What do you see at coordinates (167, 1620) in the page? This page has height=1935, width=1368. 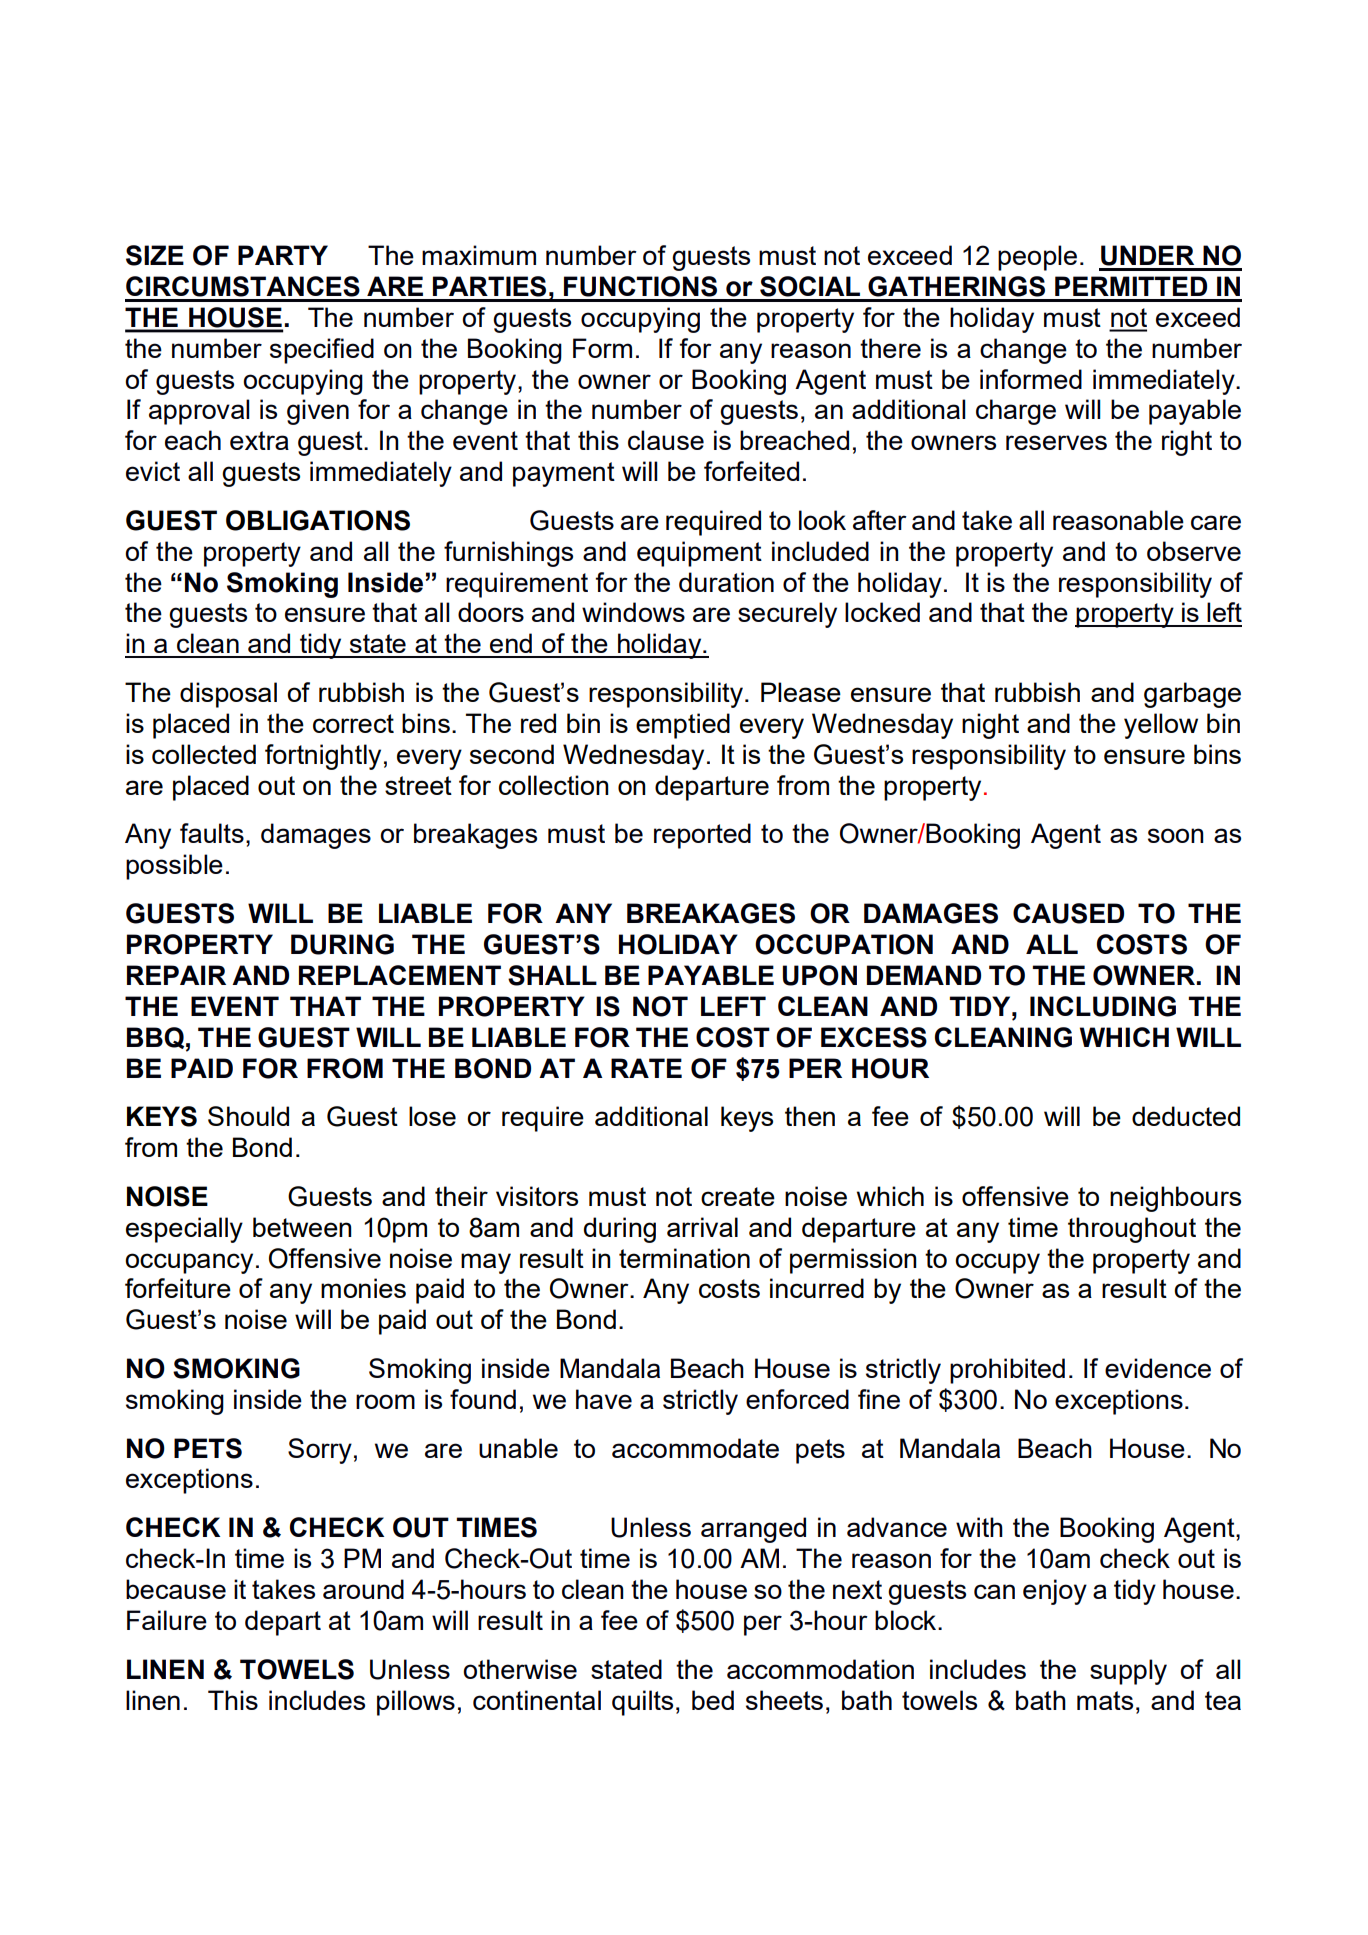 I see `Failure` at bounding box center [167, 1620].
